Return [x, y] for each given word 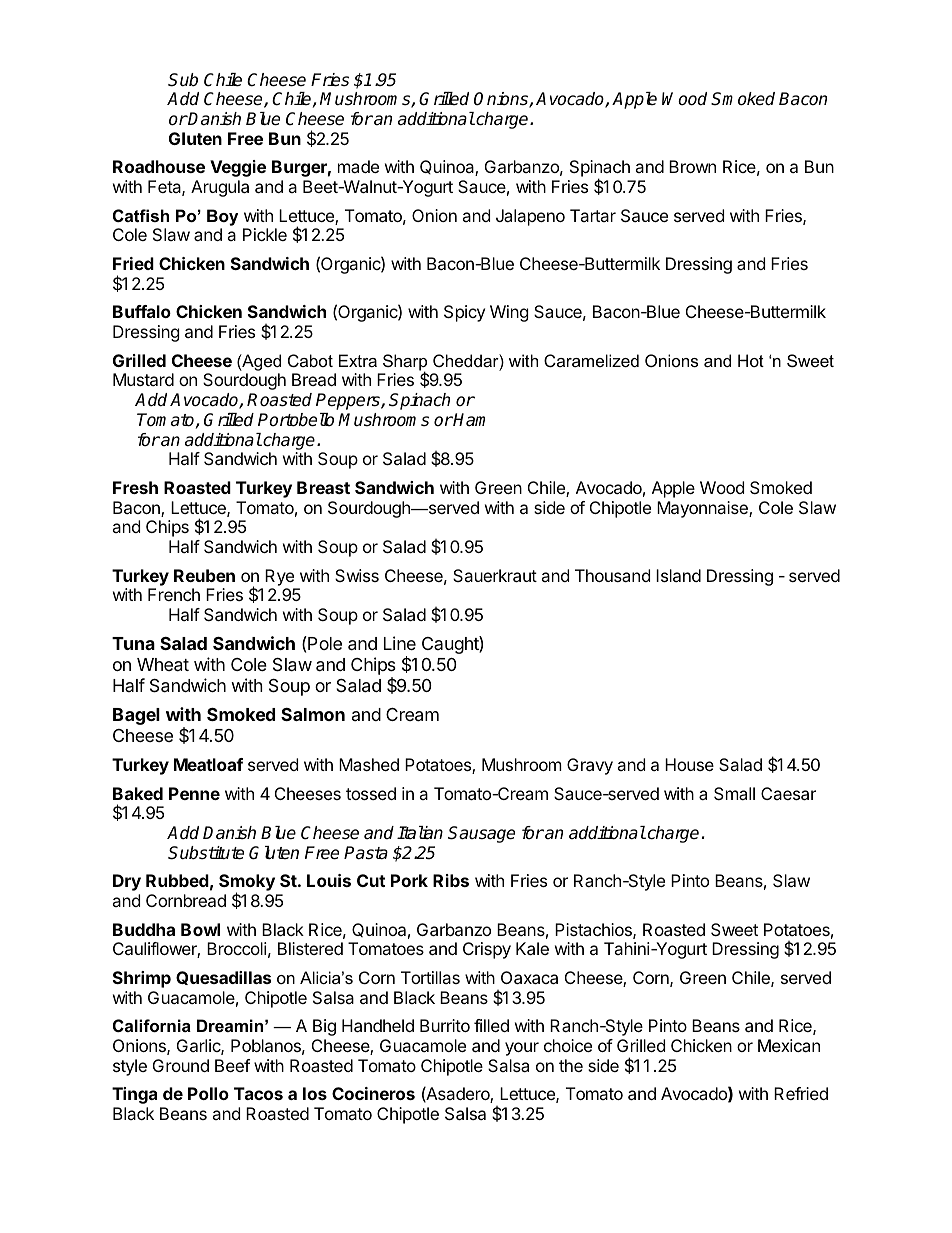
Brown [692, 166]
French [174, 594]
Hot [751, 360]
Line [400, 643]
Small [734, 793]
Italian [420, 833]
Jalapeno [530, 217]
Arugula [220, 188]
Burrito [445, 1025]
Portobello [296, 420]
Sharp [405, 363]
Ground [181, 1065]
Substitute [206, 853]
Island [678, 575]
